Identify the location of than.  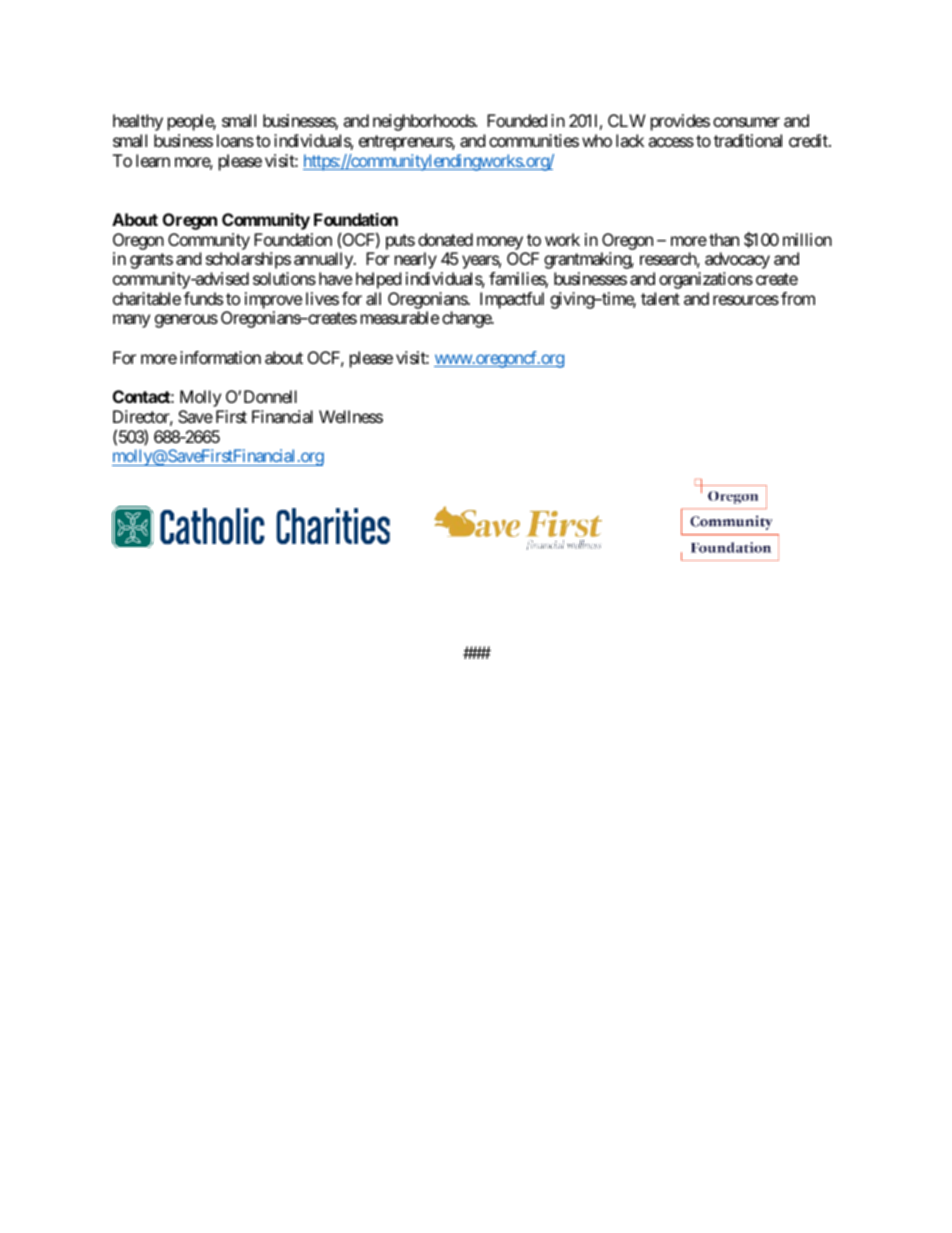
(724, 239).
